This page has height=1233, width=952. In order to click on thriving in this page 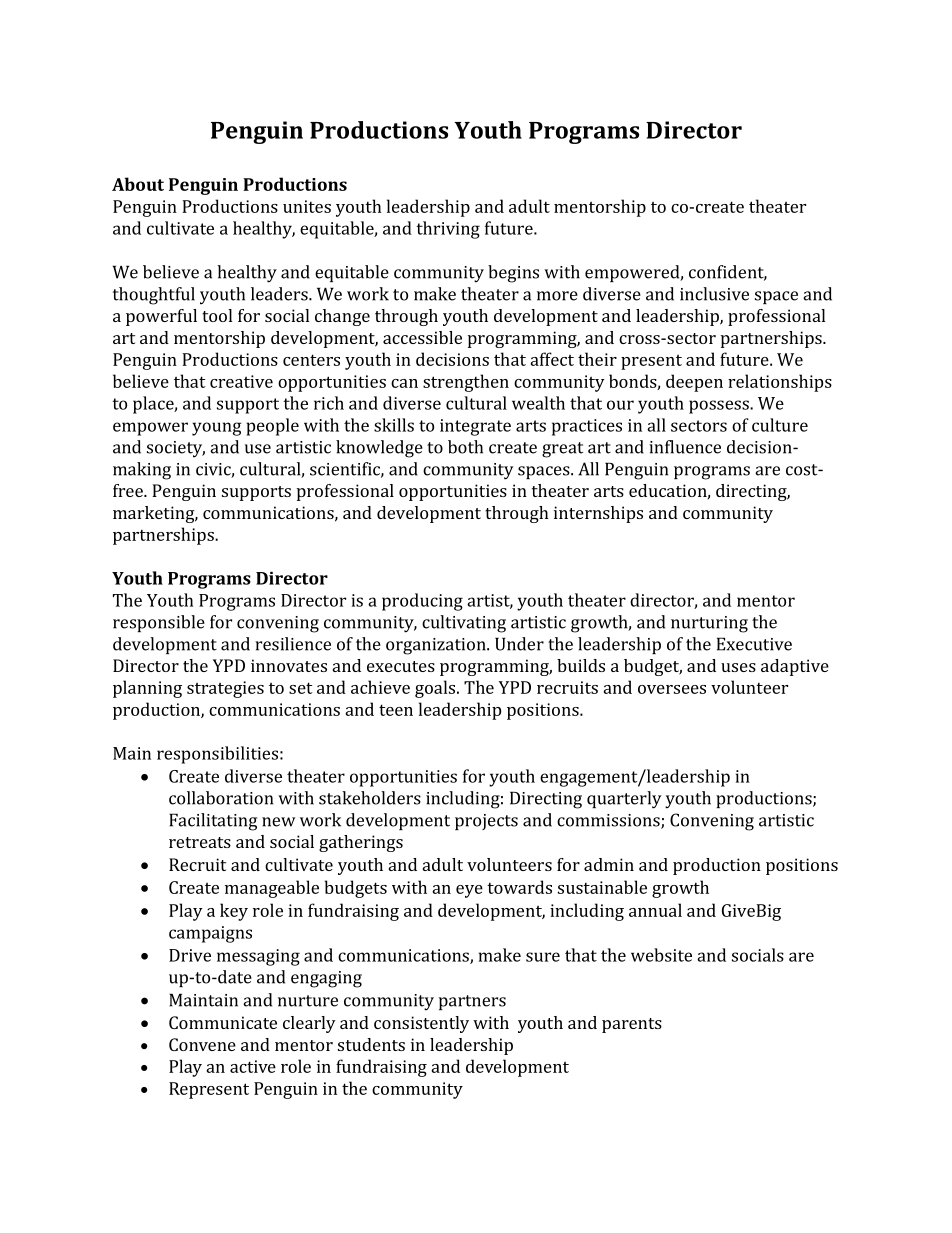, I will do `click(448, 230)`.
